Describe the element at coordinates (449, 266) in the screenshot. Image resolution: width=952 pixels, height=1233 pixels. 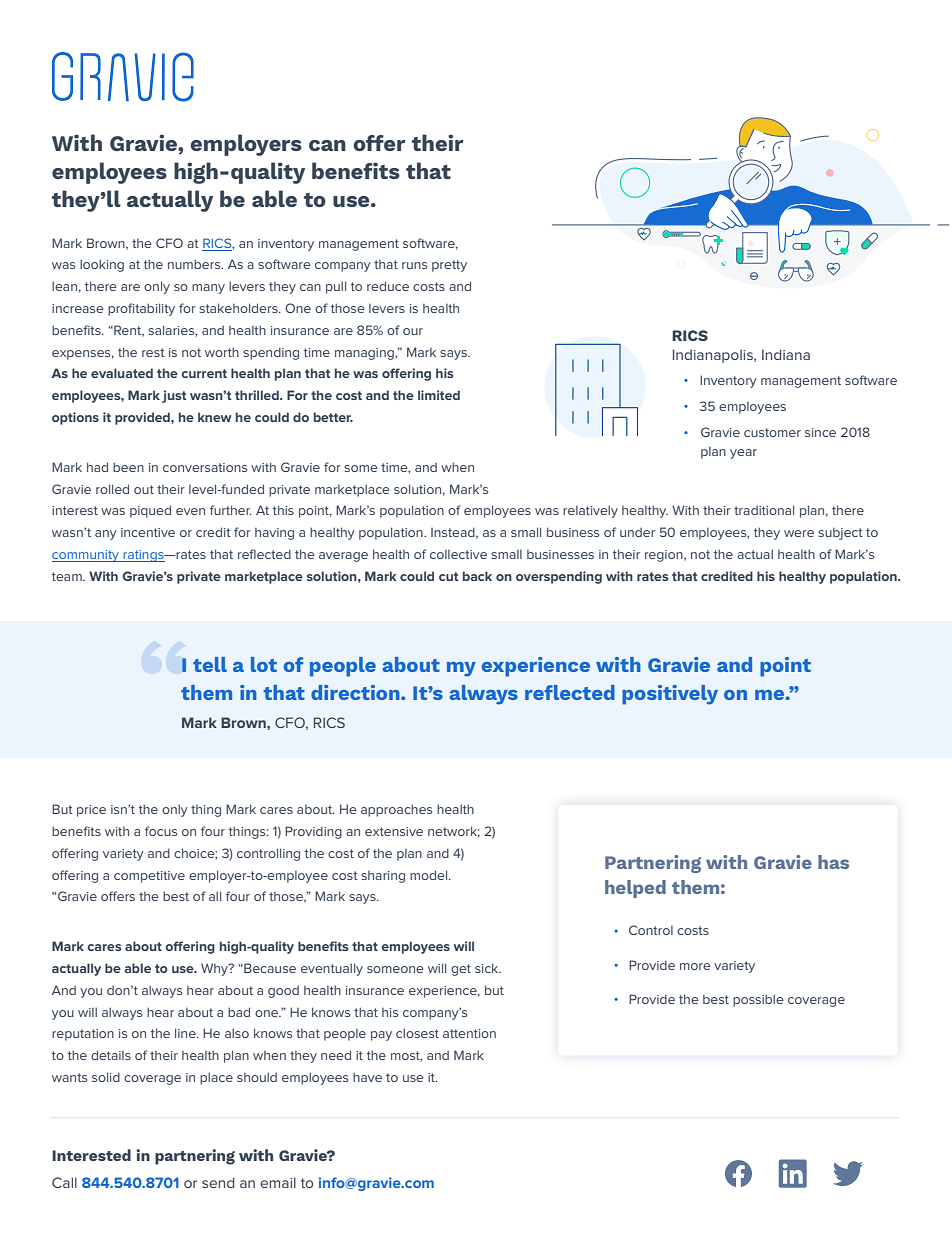
I see `pretty` at that location.
